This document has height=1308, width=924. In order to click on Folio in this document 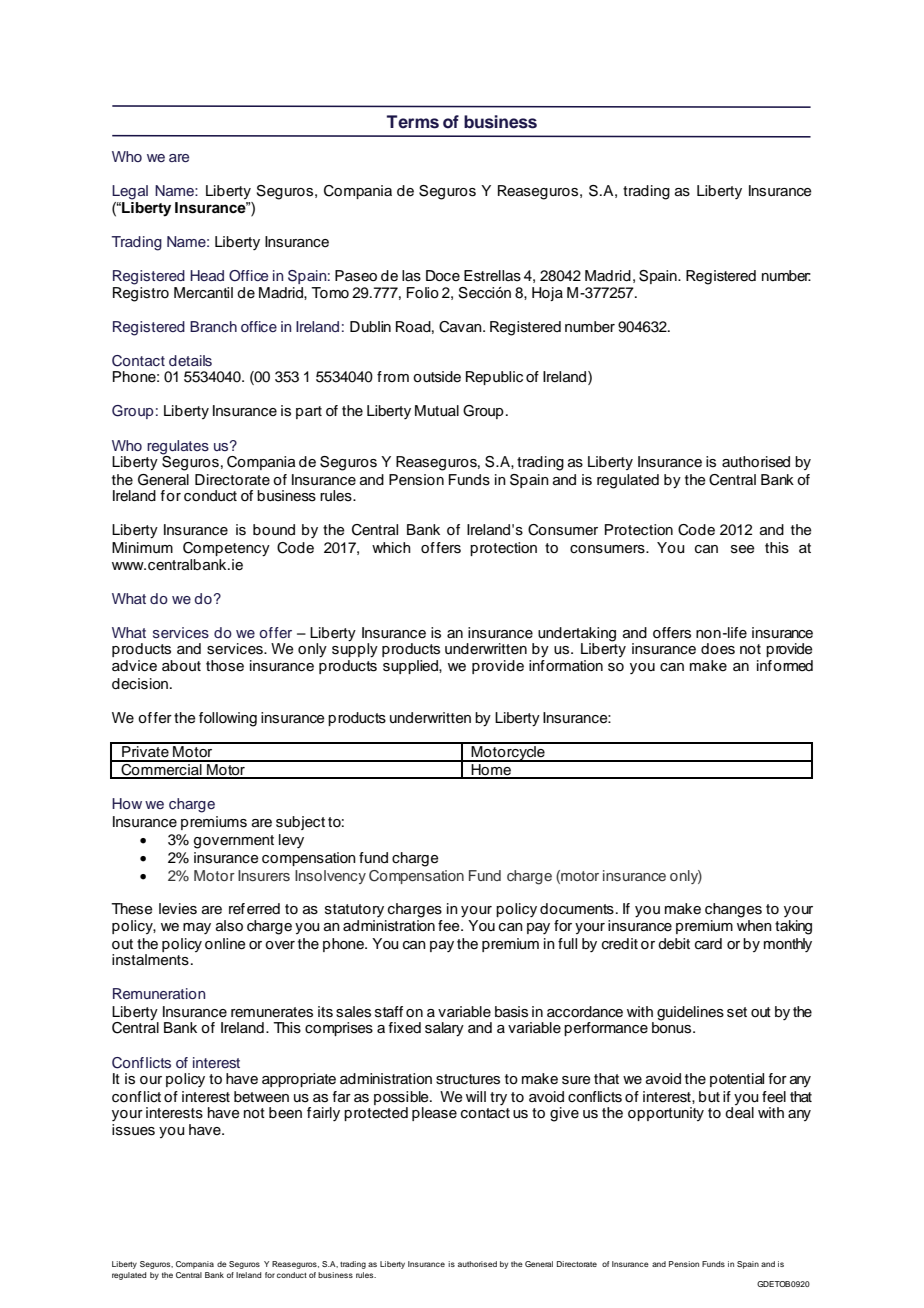, I will do `click(423, 293)`.
